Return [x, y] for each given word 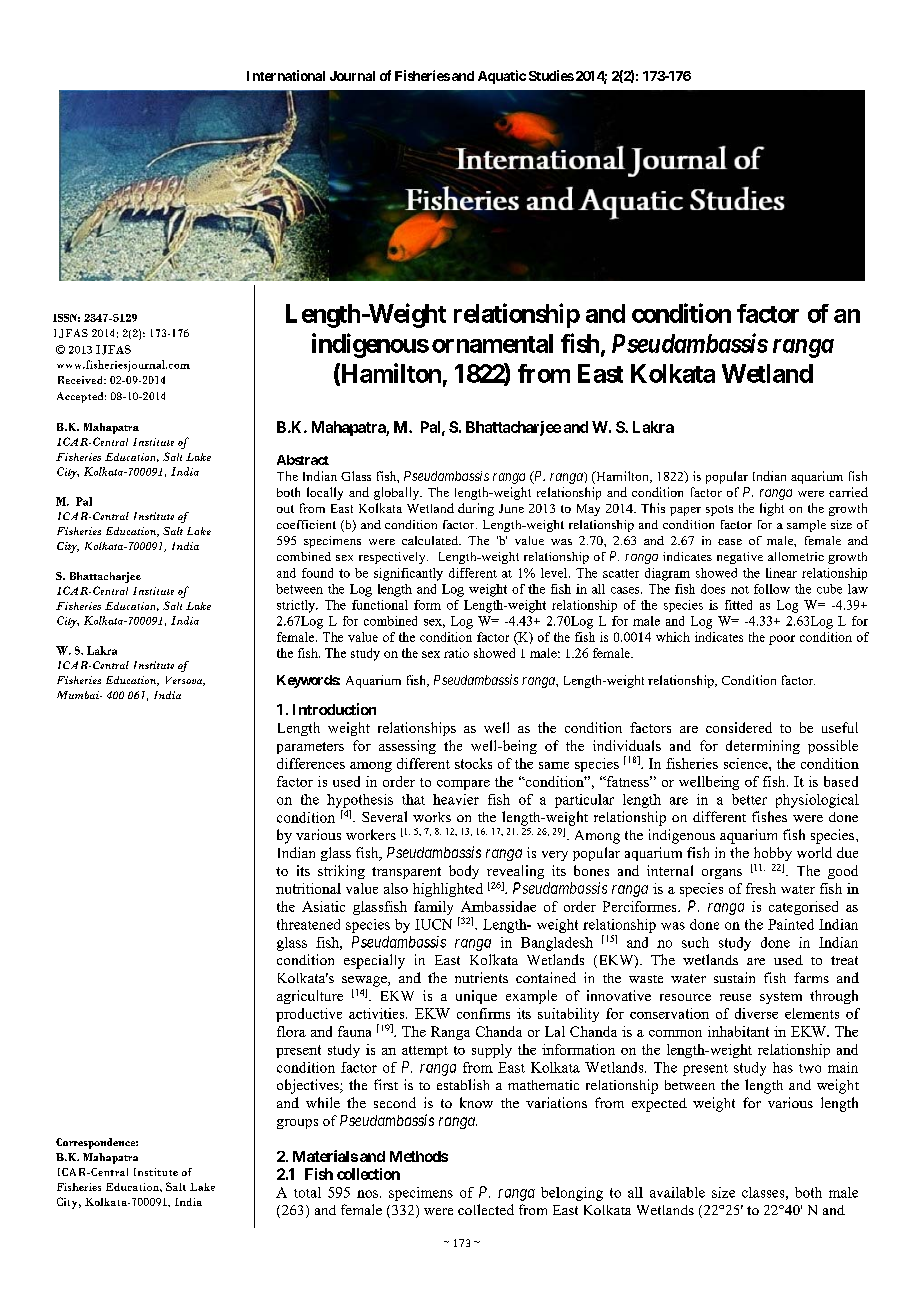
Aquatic [502, 77]
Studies [551, 75]
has [783, 1067]
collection [368, 1174]
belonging [572, 1194]
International [286, 75]
